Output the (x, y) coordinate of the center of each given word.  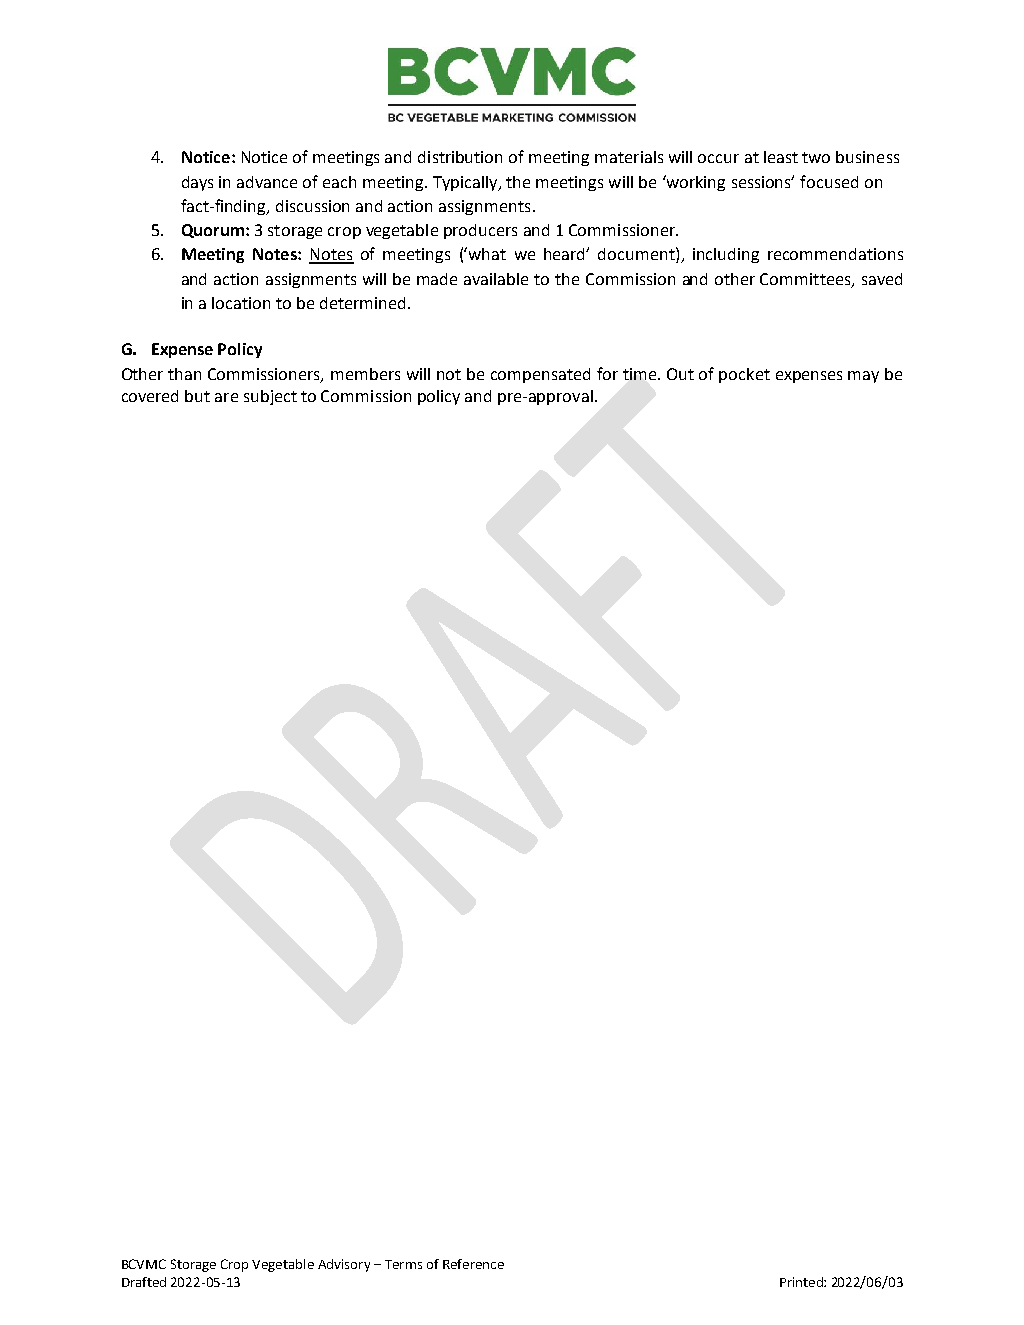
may (863, 377)
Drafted (144, 1282)
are (226, 397)
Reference (473, 1264)
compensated (540, 375)
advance (267, 182)
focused (829, 181)
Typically (466, 183)
